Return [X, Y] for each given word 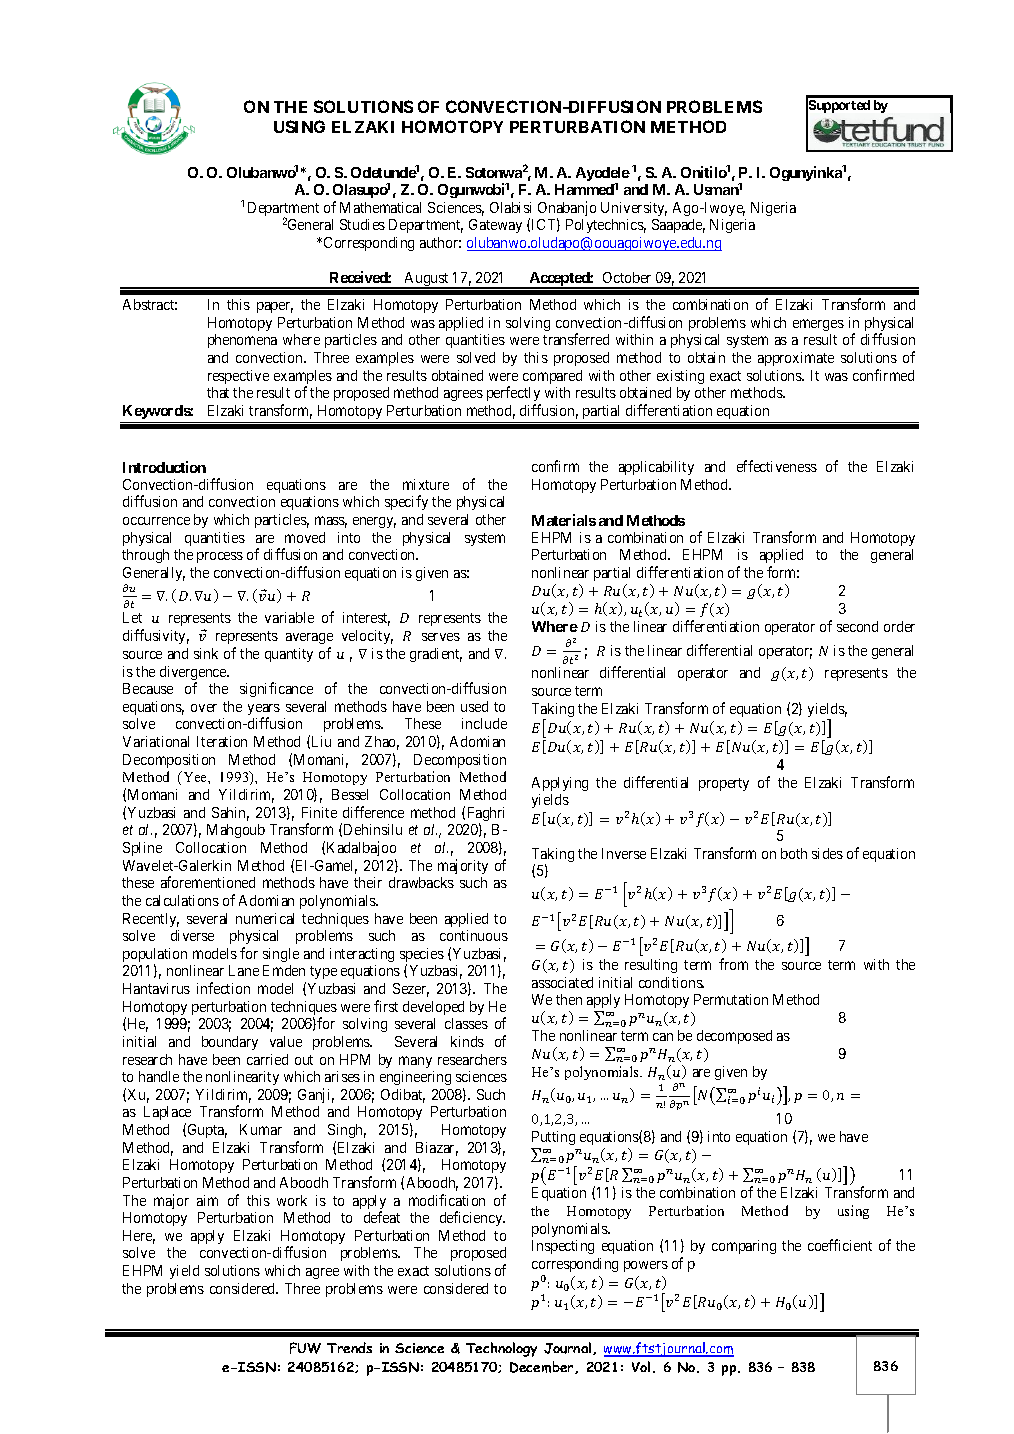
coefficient [840, 1245]
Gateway [495, 226]
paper [275, 307]
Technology [501, 1349]
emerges [818, 325]
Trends [349, 1347]
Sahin [230, 814]
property [724, 784]
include [484, 723]
